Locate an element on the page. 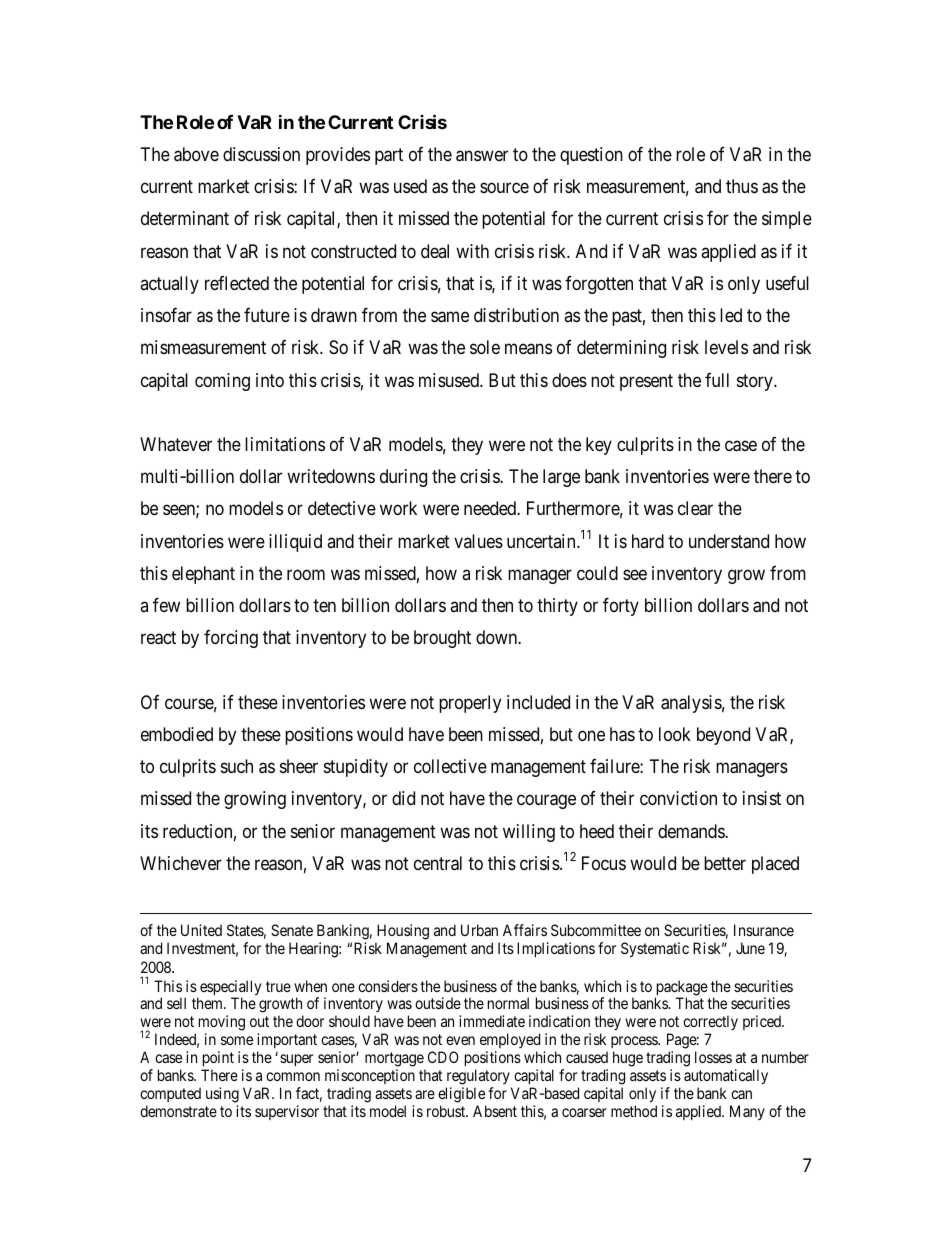 Image resolution: width=952 pixels, height=1233 pixels. source is located at coordinates (504, 188).
